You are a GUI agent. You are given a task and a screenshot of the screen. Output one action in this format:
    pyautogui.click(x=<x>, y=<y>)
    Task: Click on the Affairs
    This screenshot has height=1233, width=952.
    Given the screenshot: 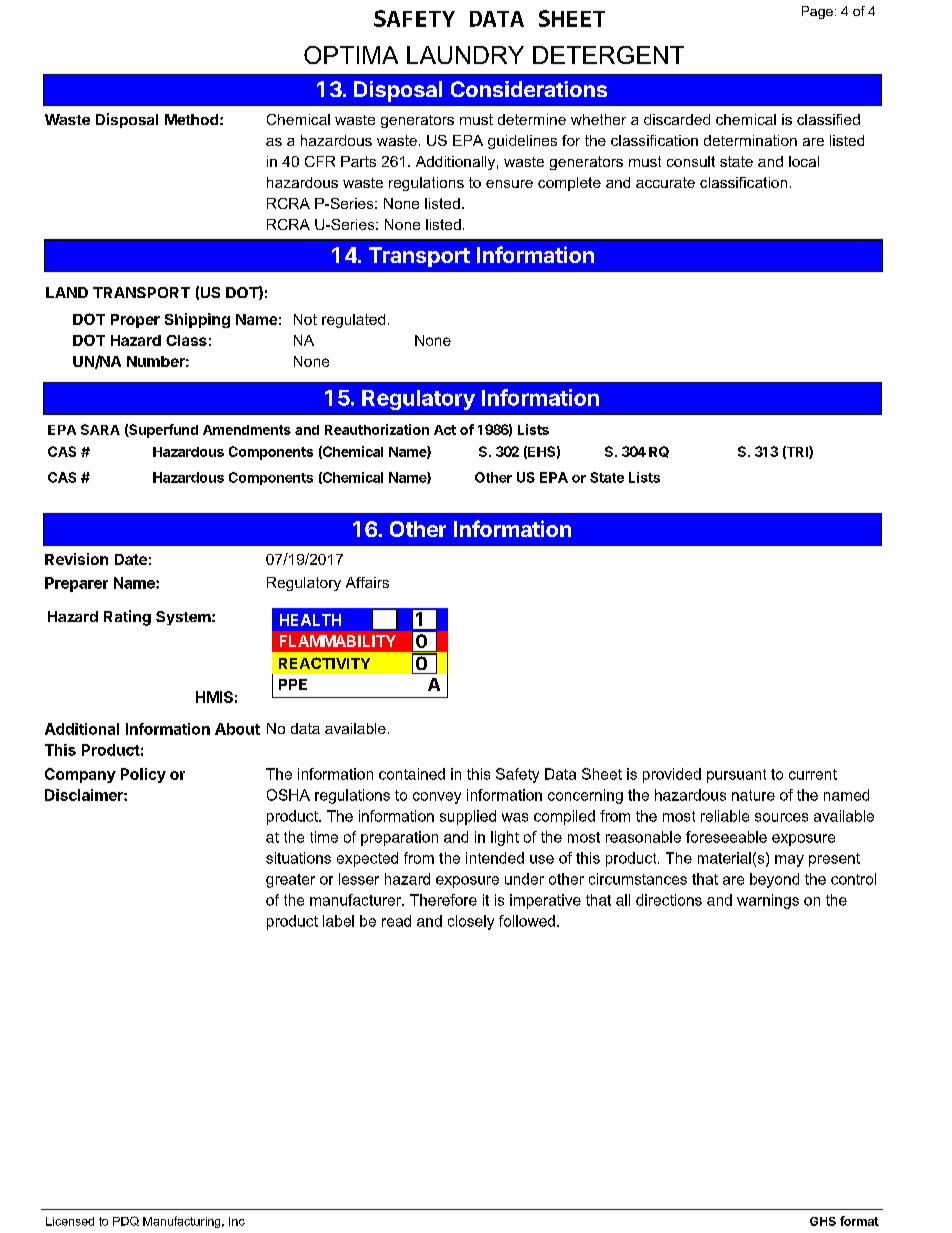 What is the action you would take?
    pyautogui.click(x=367, y=582)
